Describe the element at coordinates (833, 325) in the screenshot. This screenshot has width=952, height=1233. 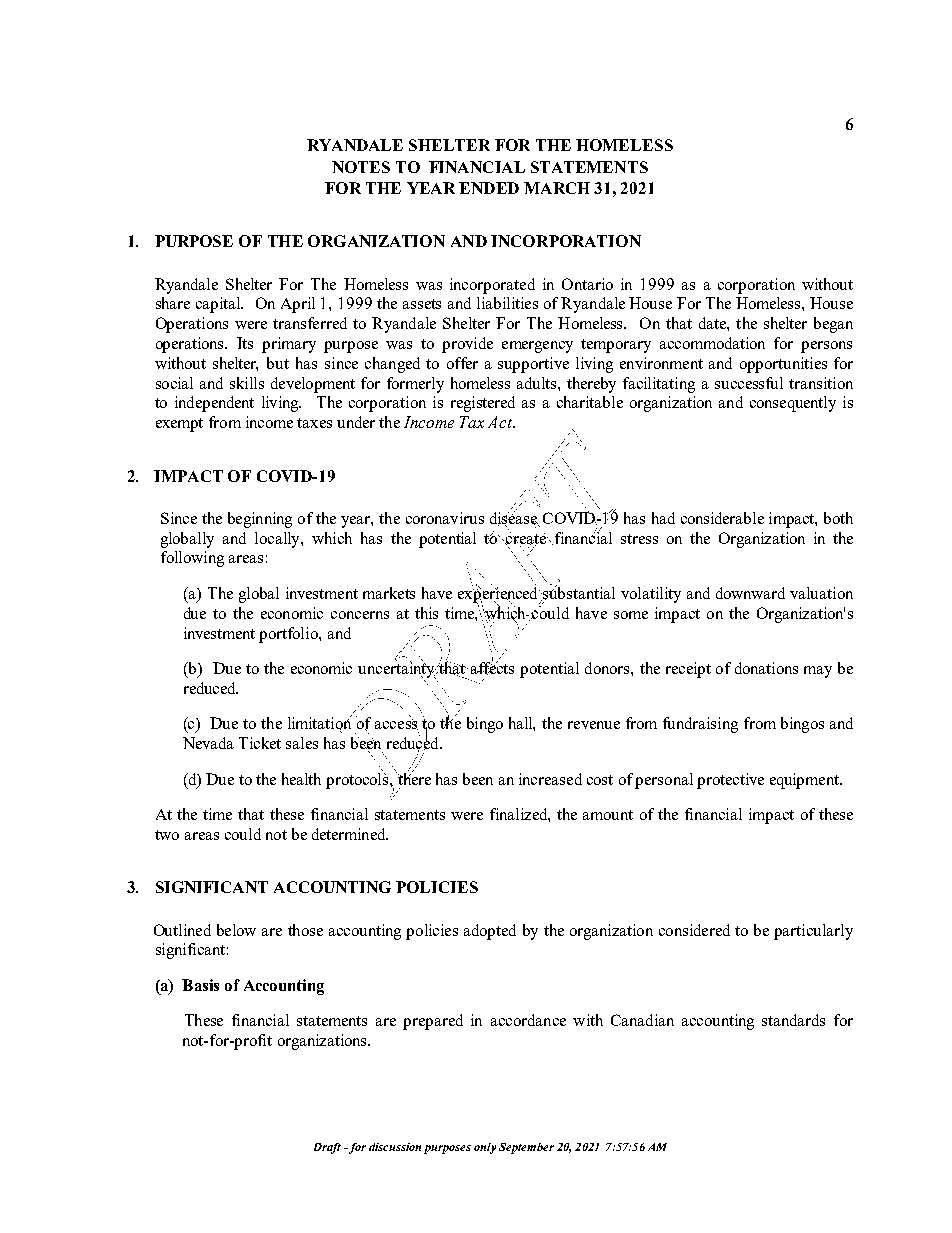
I see `began` at that location.
